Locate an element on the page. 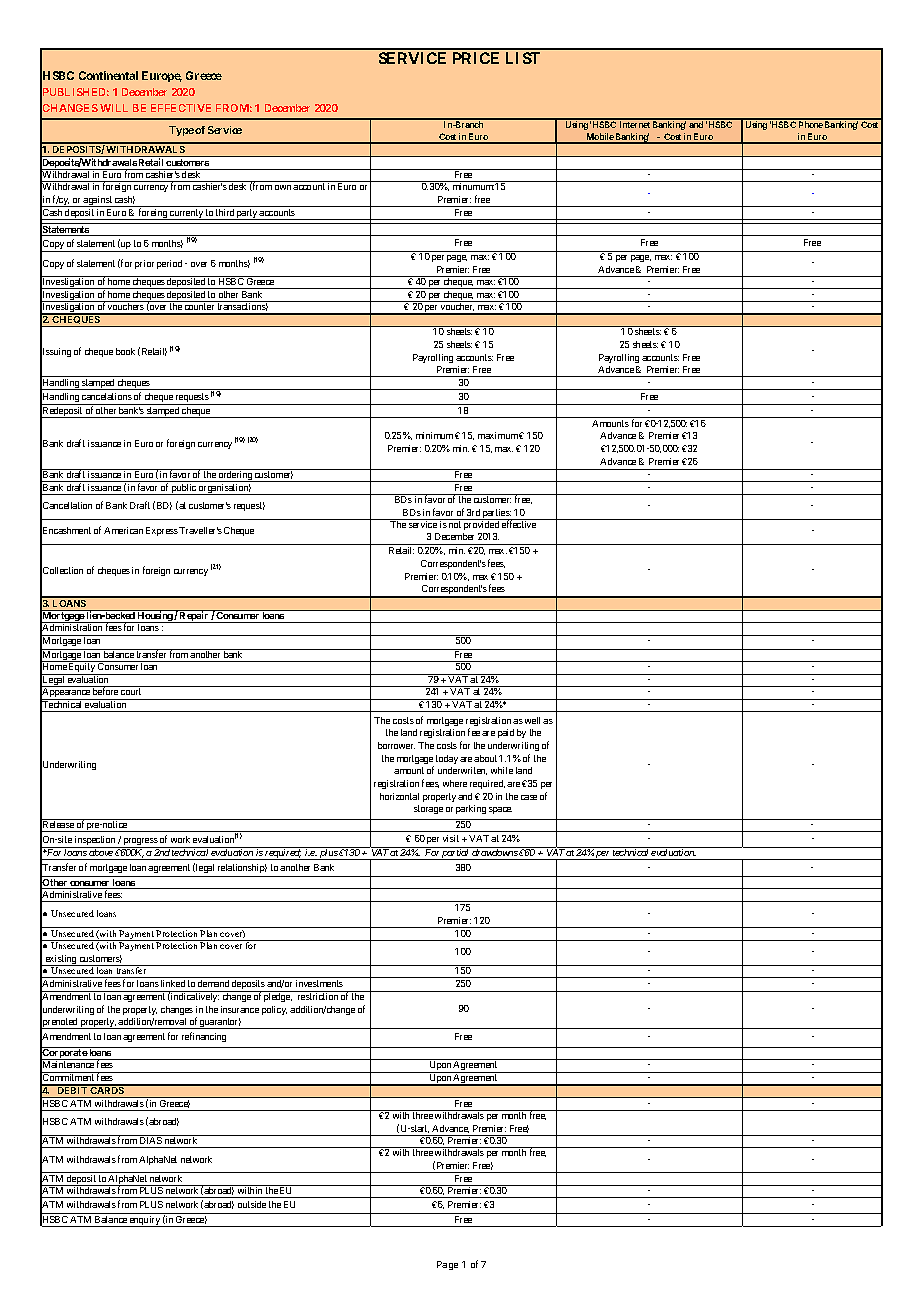 This document has width=924, height=1308. cancelations is located at coordinates (107, 396).
